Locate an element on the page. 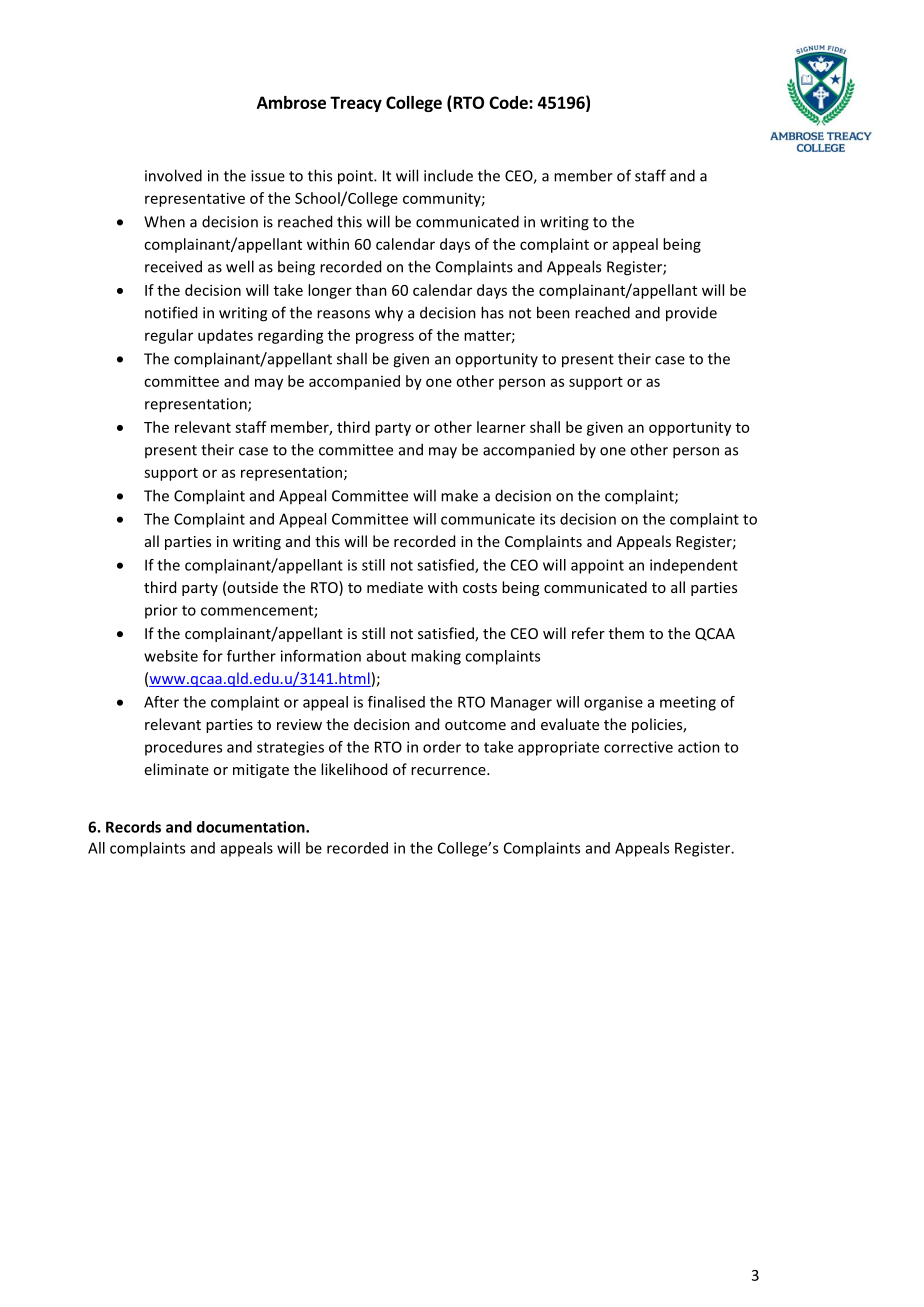  independent is located at coordinates (694, 566).
